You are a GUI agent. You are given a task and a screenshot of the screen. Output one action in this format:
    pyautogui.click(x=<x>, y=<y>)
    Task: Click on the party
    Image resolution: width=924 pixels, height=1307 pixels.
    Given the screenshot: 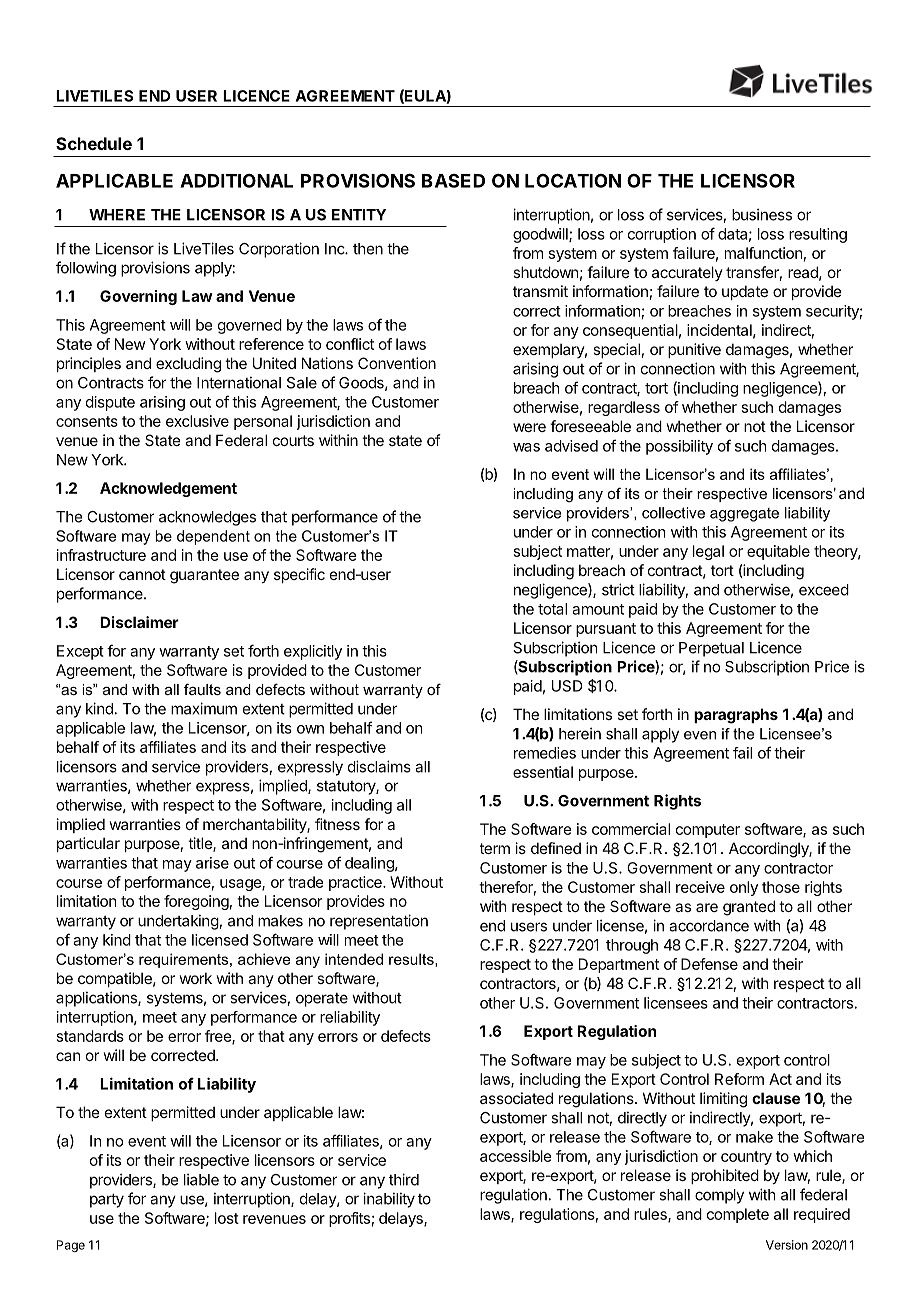 What is the action you would take?
    pyautogui.click(x=107, y=1201)
